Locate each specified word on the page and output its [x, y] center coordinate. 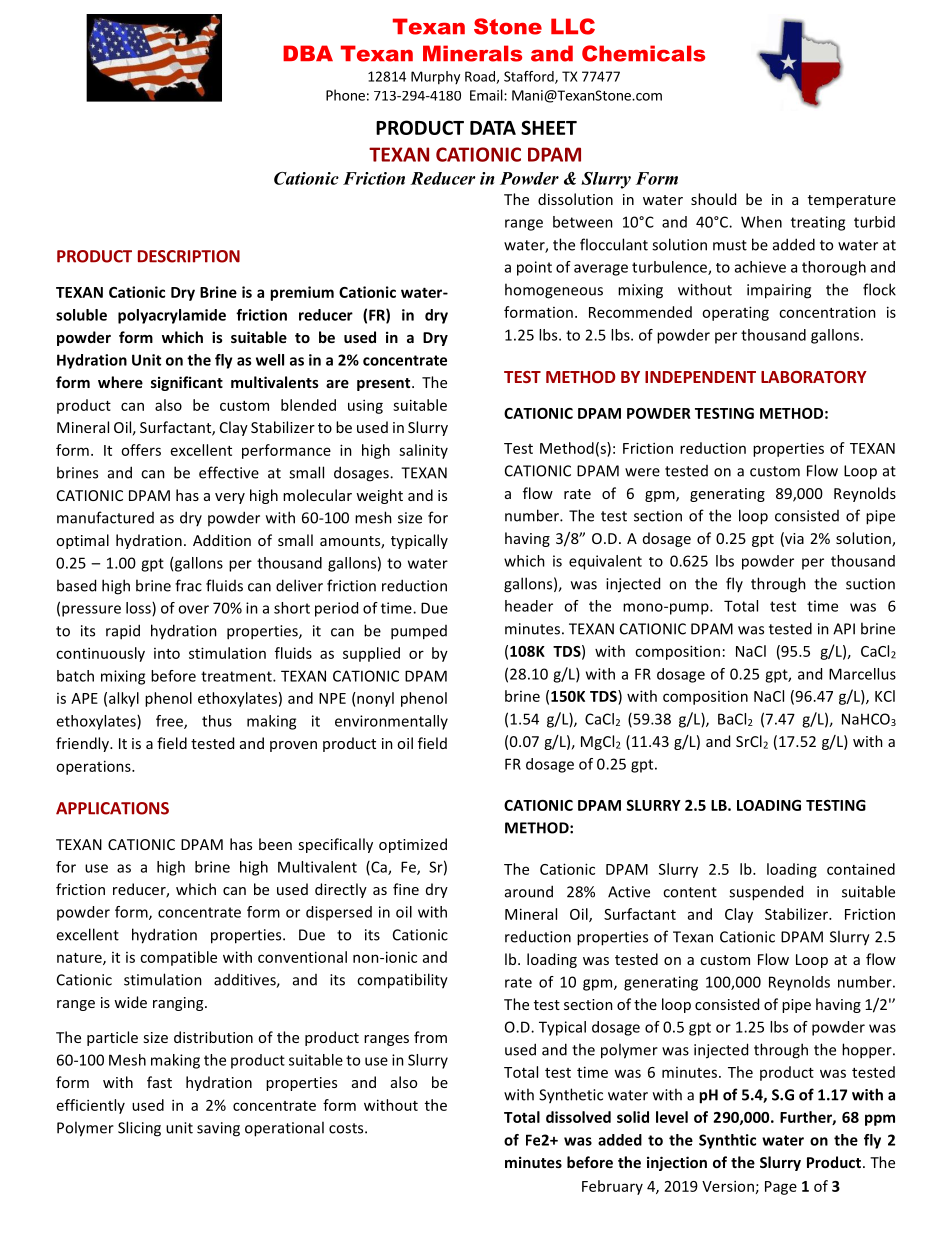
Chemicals [643, 53]
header [529, 606]
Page [781, 1188]
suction [870, 584]
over [193, 609]
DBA [308, 53]
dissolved [578, 1117]
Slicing [139, 1129]
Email [487, 95]
